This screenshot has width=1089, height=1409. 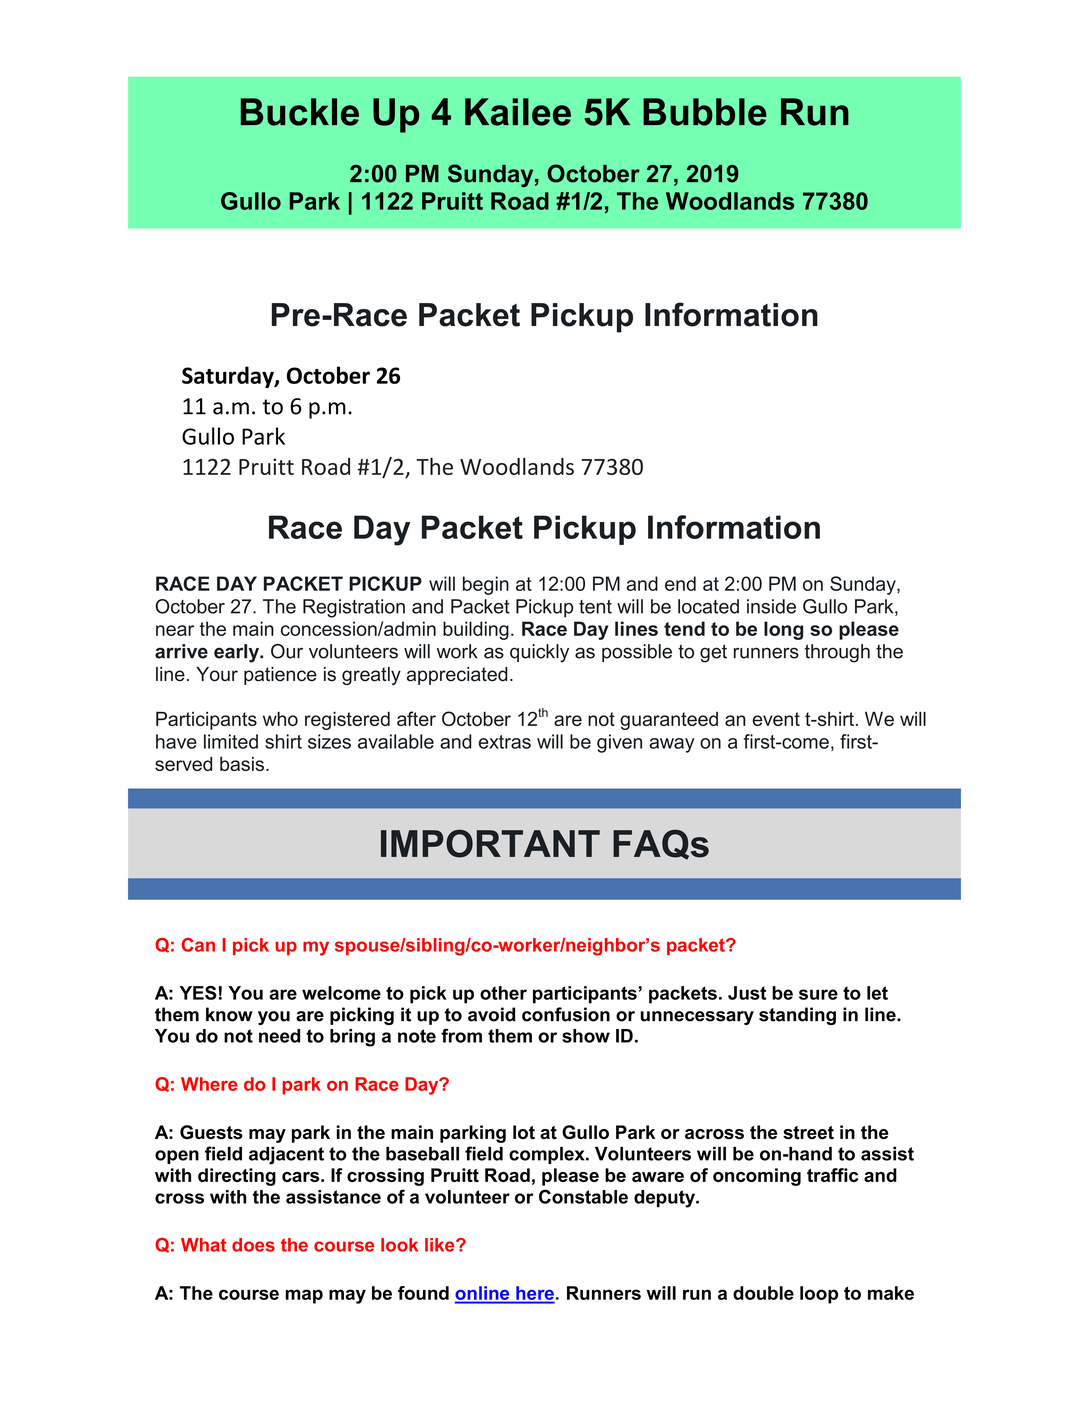 I want to click on Bubble, so click(x=705, y=112).
